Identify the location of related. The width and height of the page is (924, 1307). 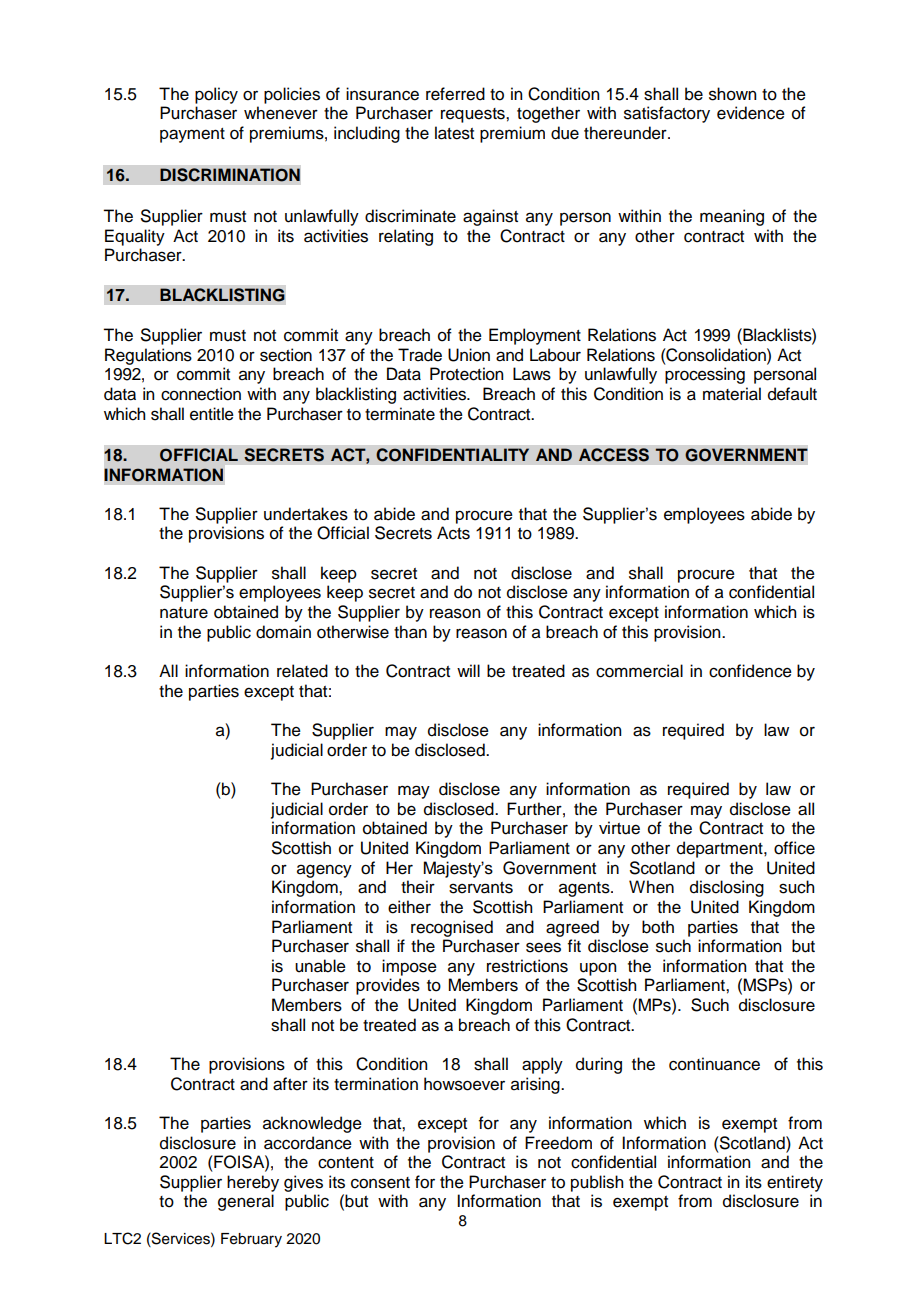
(302, 671).
